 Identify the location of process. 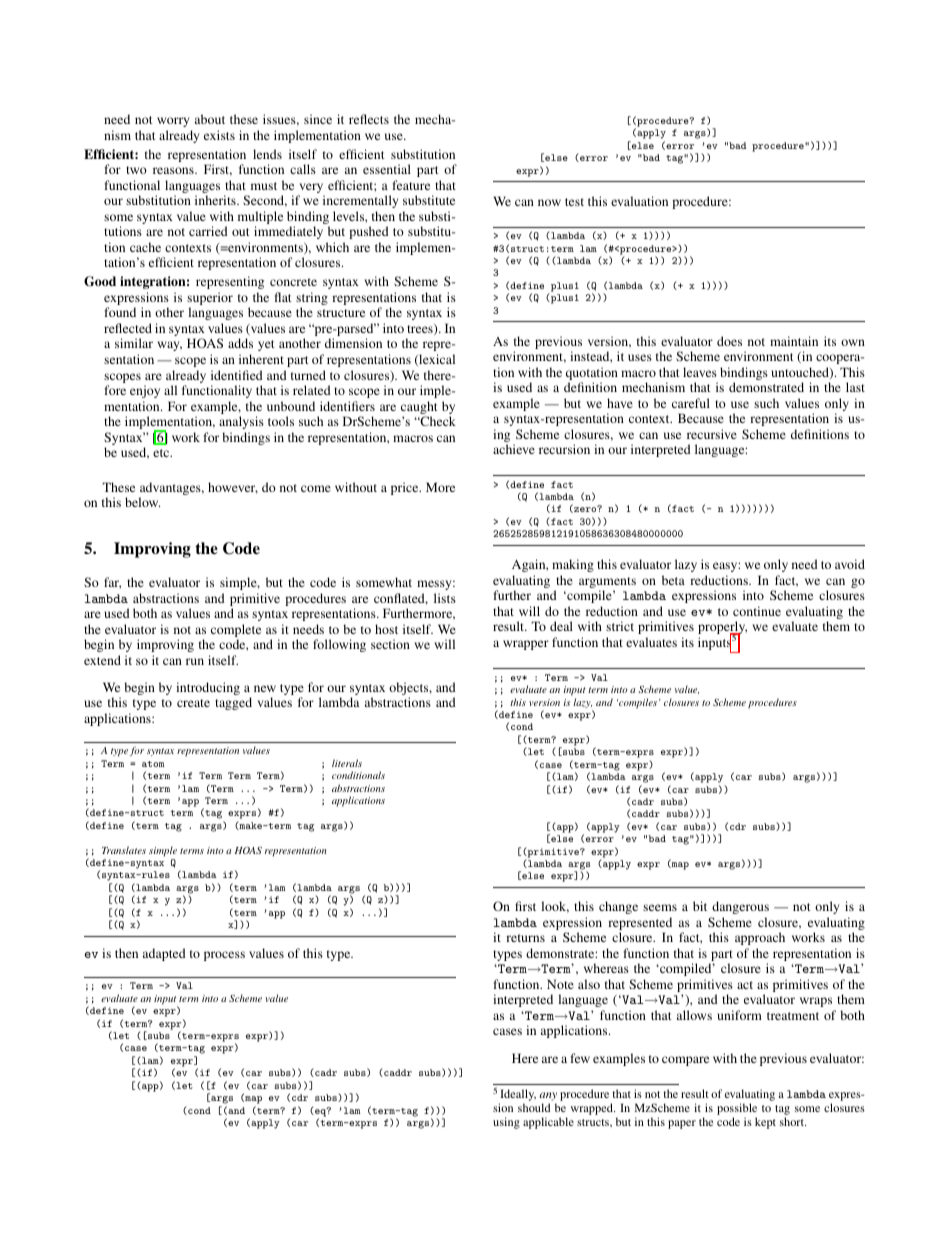
(224, 956).
